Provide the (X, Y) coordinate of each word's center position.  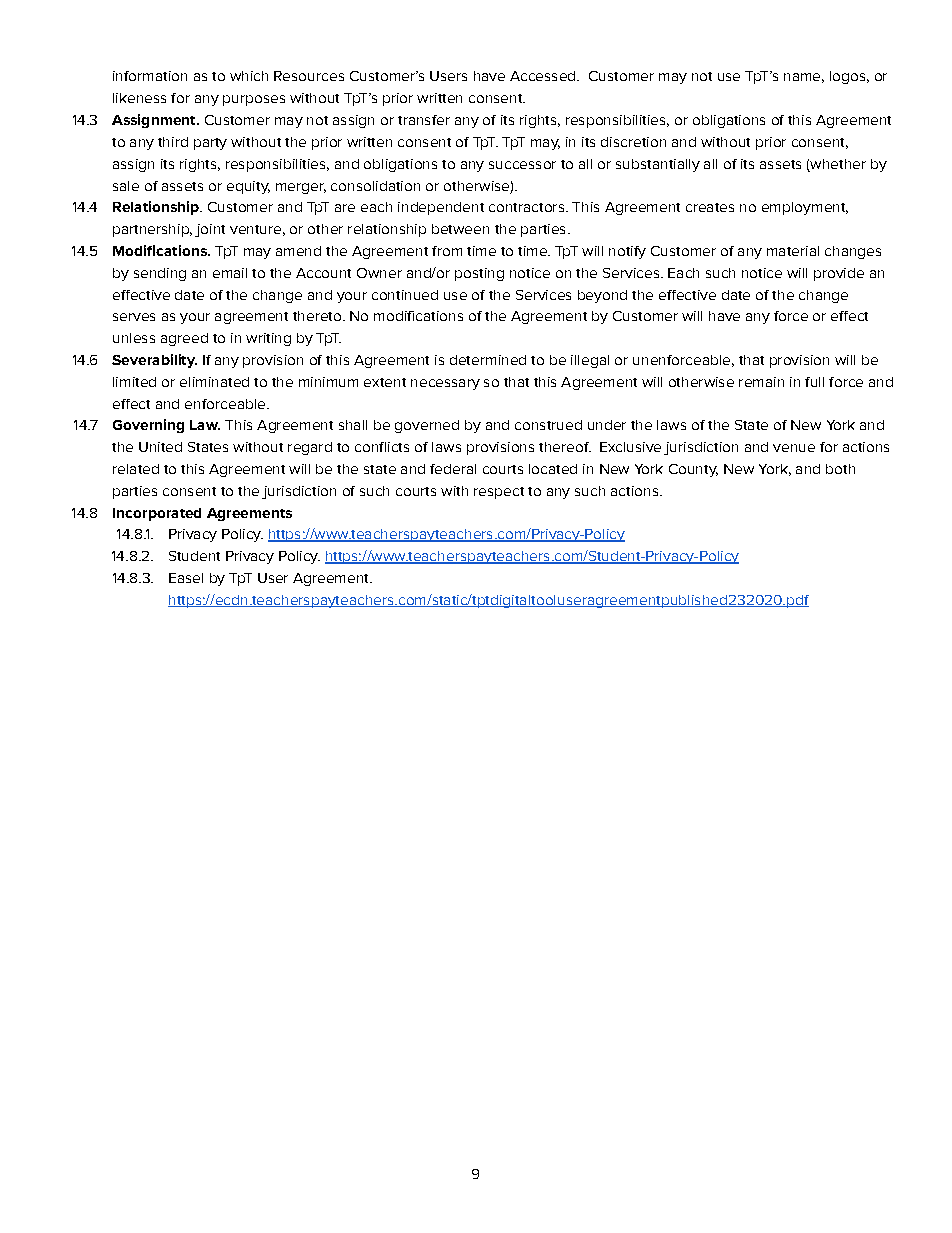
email (230, 273)
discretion (633, 142)
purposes (254, 100)
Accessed (544, 76)
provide (839, 274)
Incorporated (157, 514)
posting (479, 274)
